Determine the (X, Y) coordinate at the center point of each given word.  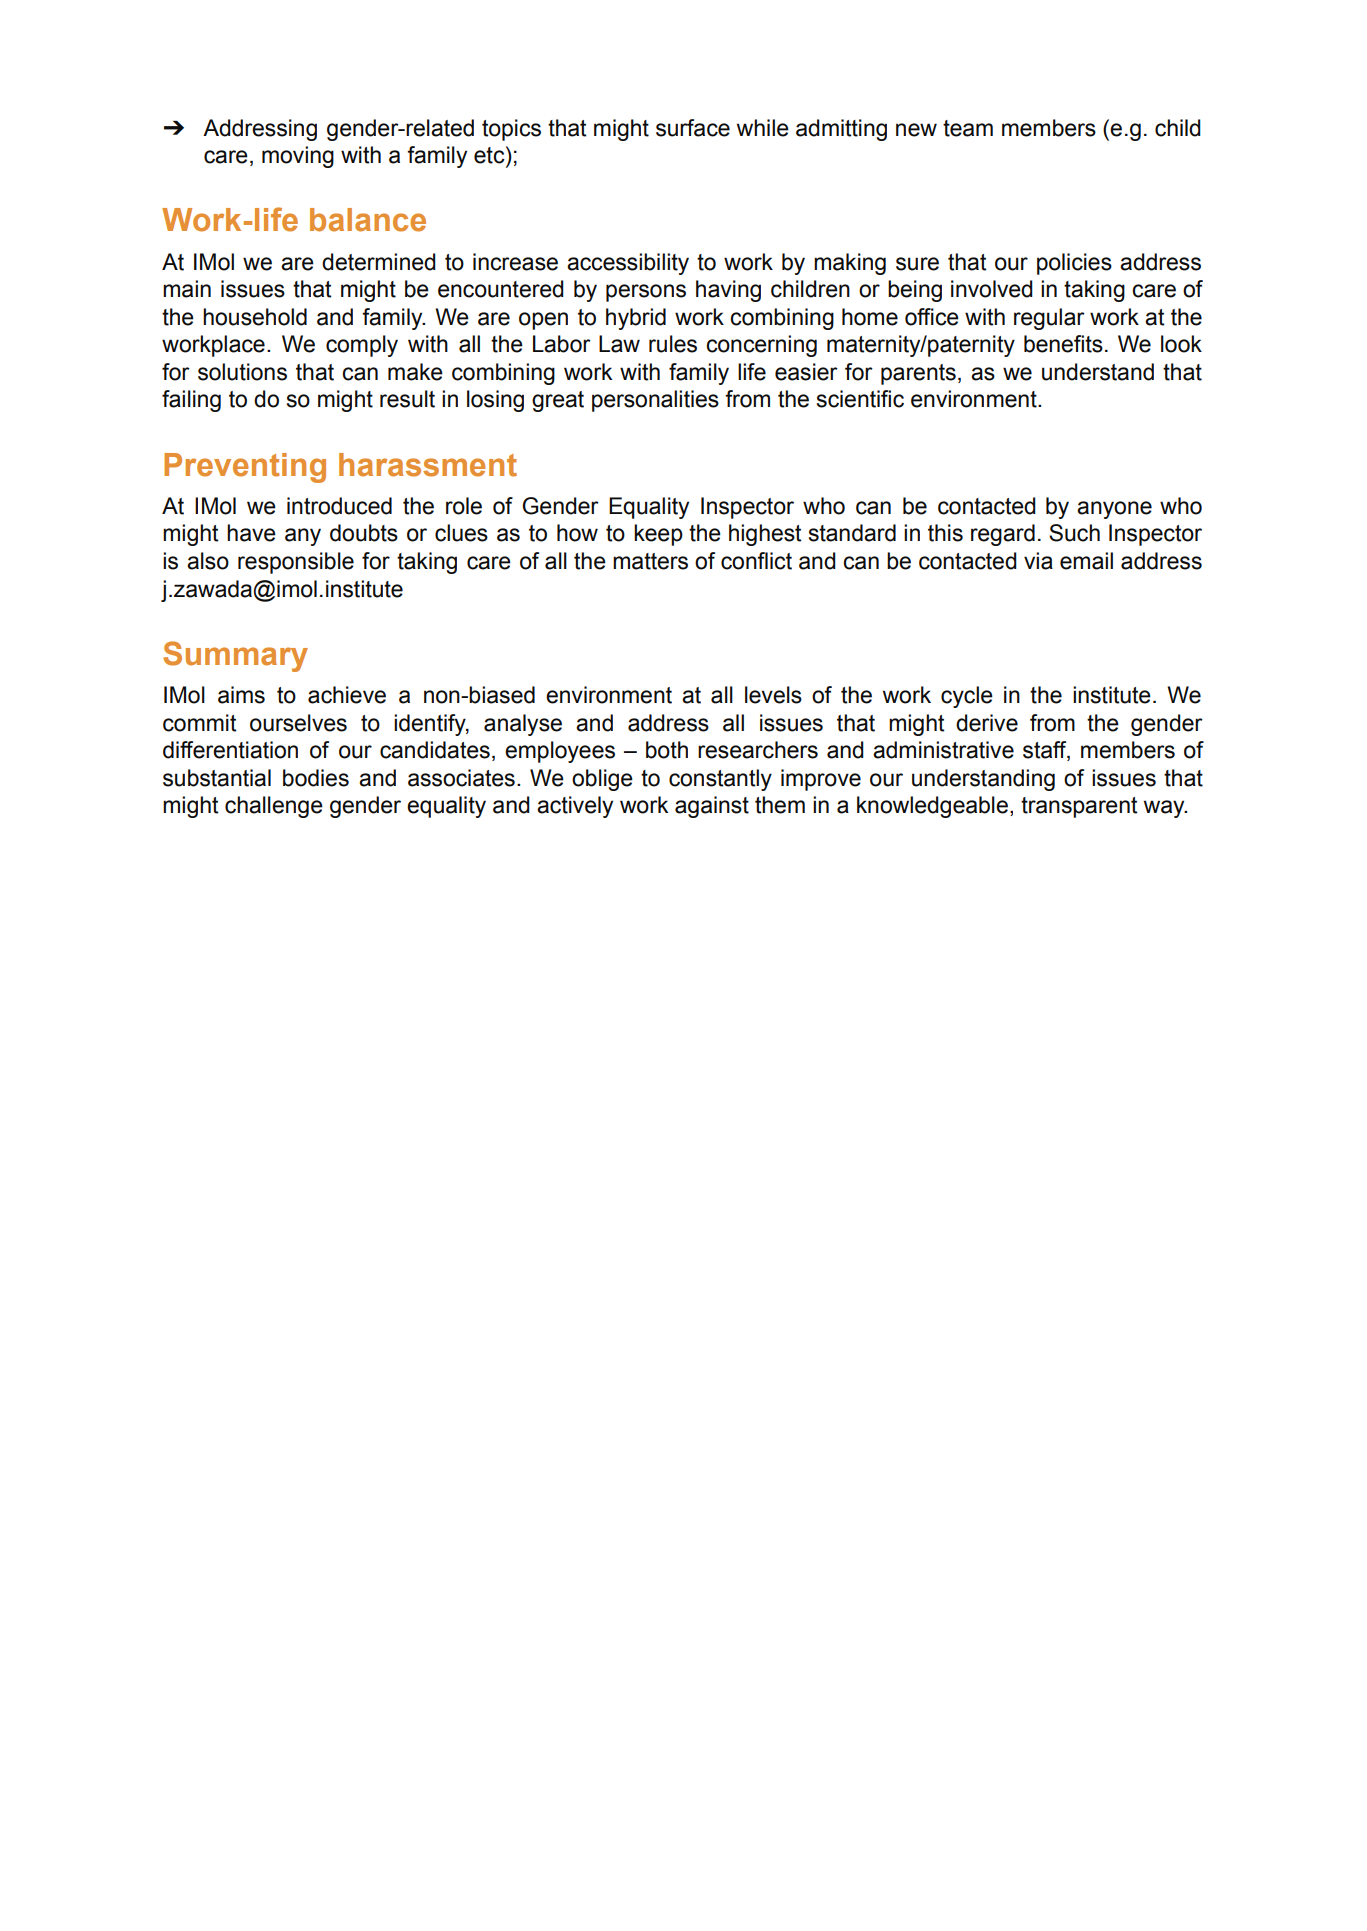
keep (658, 535)
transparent (1079, 807)
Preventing (245, 468)
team (968, 128)
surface (693, 128)
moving (298, 157)
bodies (316, 778)
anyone (1114, 510)
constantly (720, 780)
